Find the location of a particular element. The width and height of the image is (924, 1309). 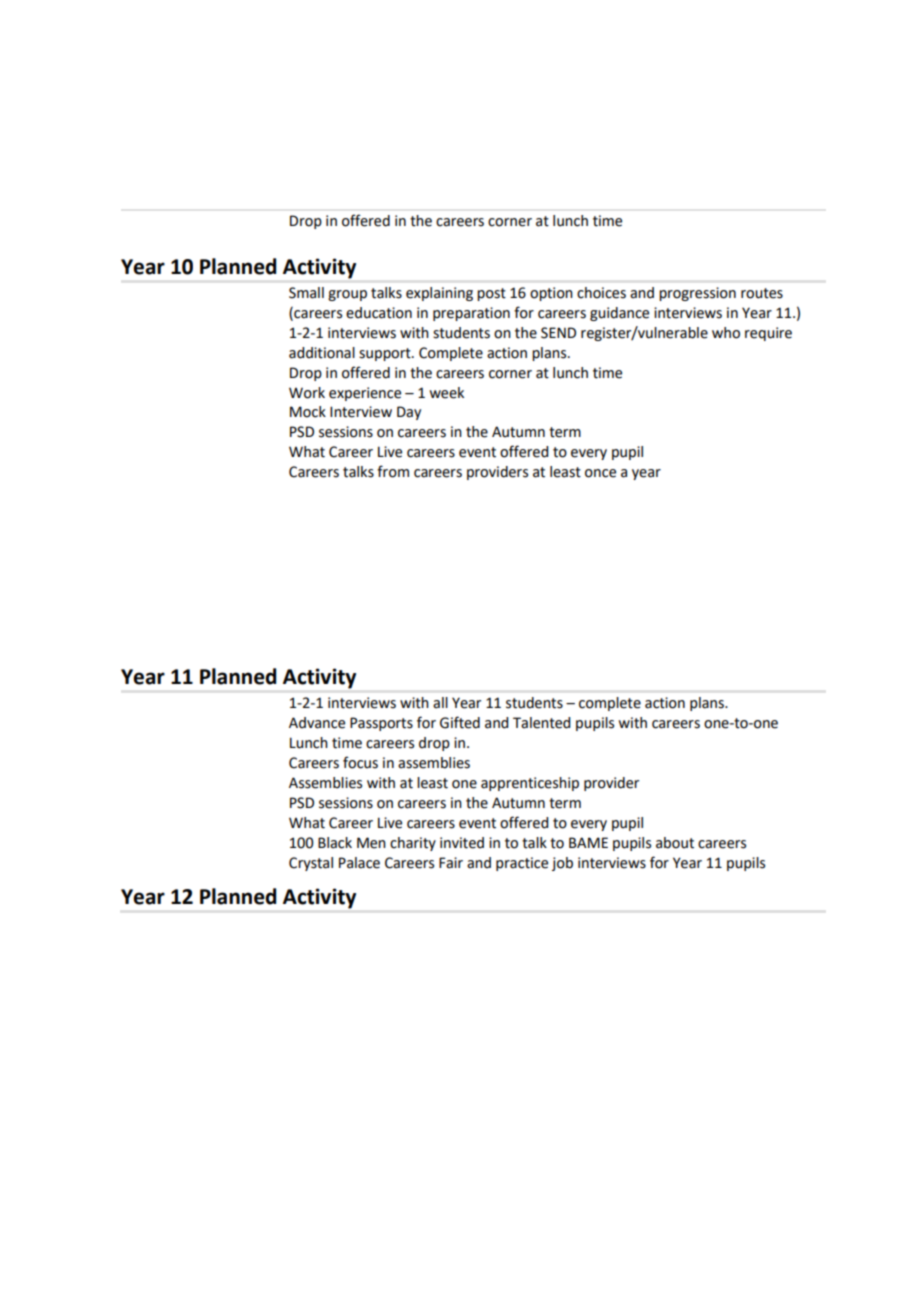

practice is located at coordinates (522, 864).
